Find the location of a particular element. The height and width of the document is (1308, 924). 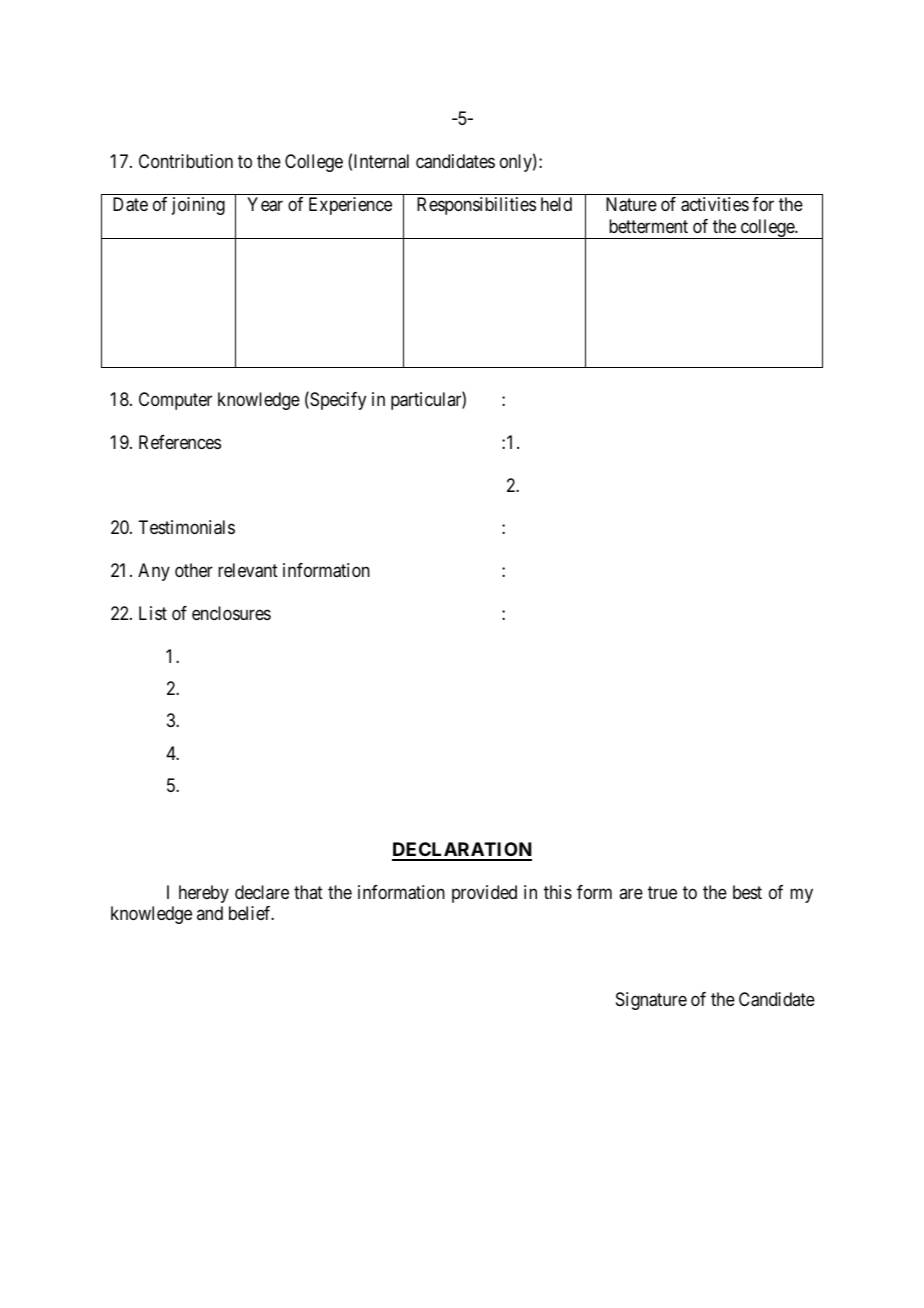

joining is located at coordinates (198, 206).
